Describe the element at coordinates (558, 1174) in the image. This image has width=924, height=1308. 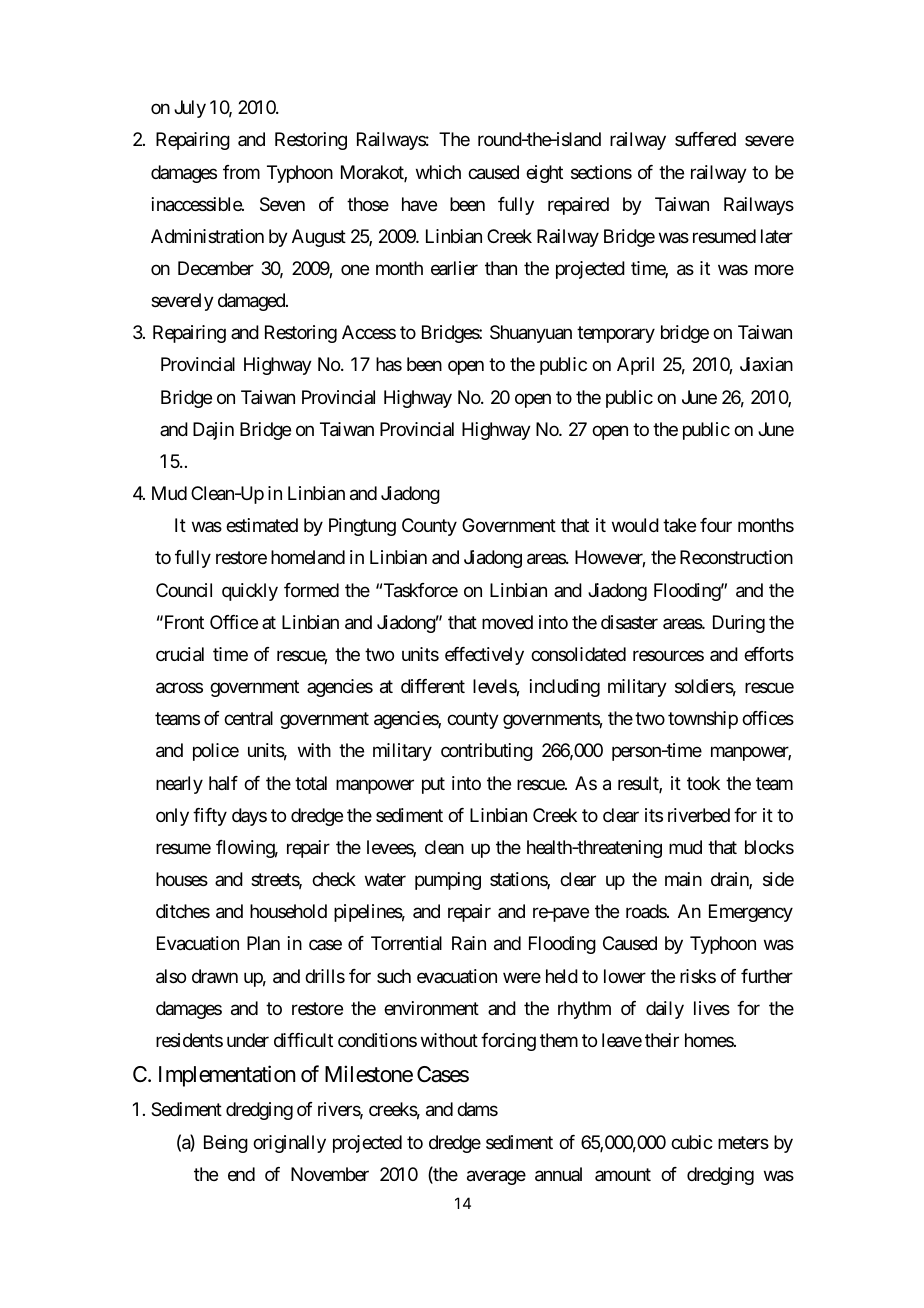
I see `annual` at that location.
